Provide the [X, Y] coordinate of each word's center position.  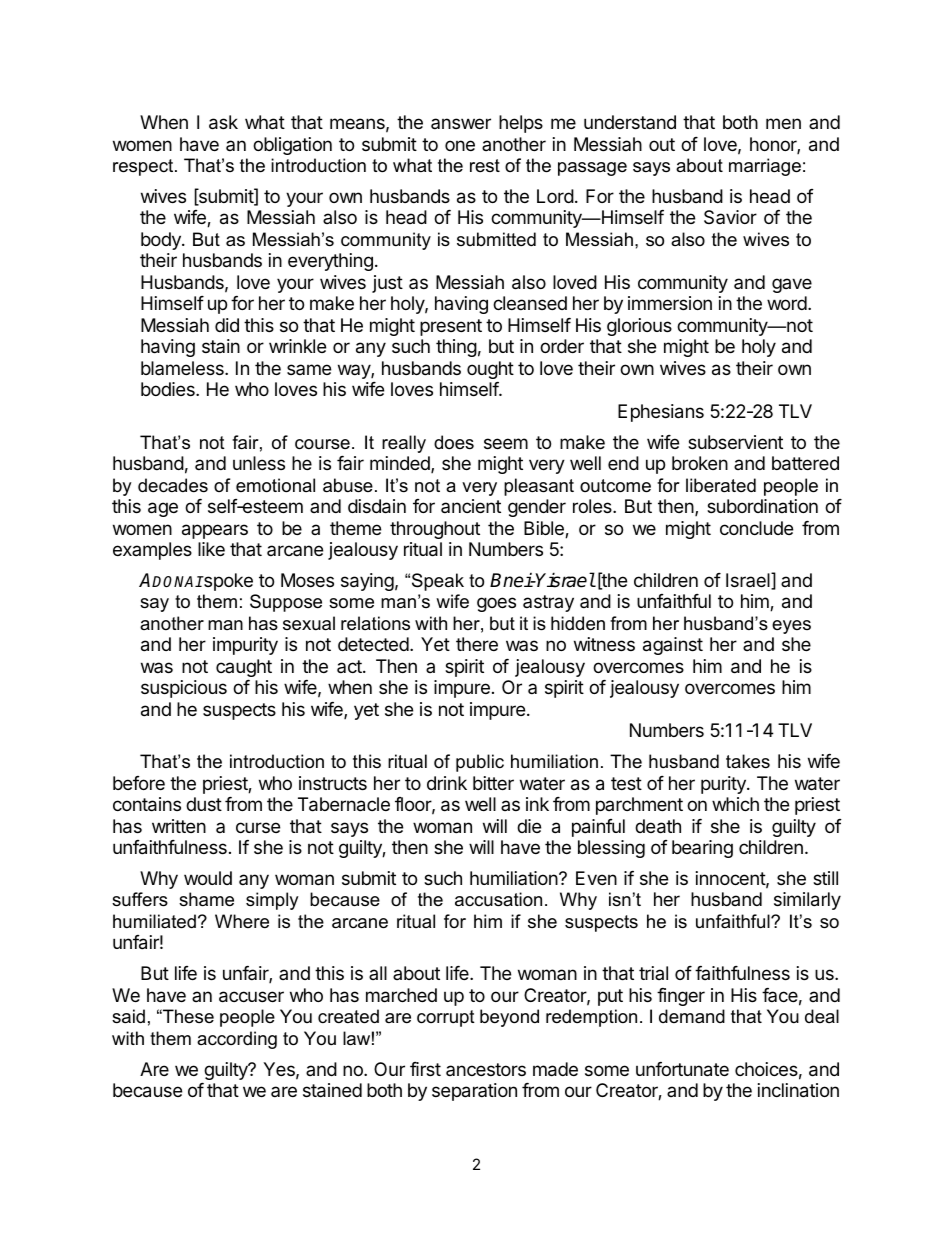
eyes [791, 627]
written [179, 826]
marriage [765, 167]
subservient [735, 442]
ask [223, 122]
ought [490, 370]
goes [496, 604]
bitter [493, 783]
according [237, 1040]
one [460, 145]
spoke [227, 582]
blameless [183, 368]
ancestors [486, 1069]
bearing [702, 849]
